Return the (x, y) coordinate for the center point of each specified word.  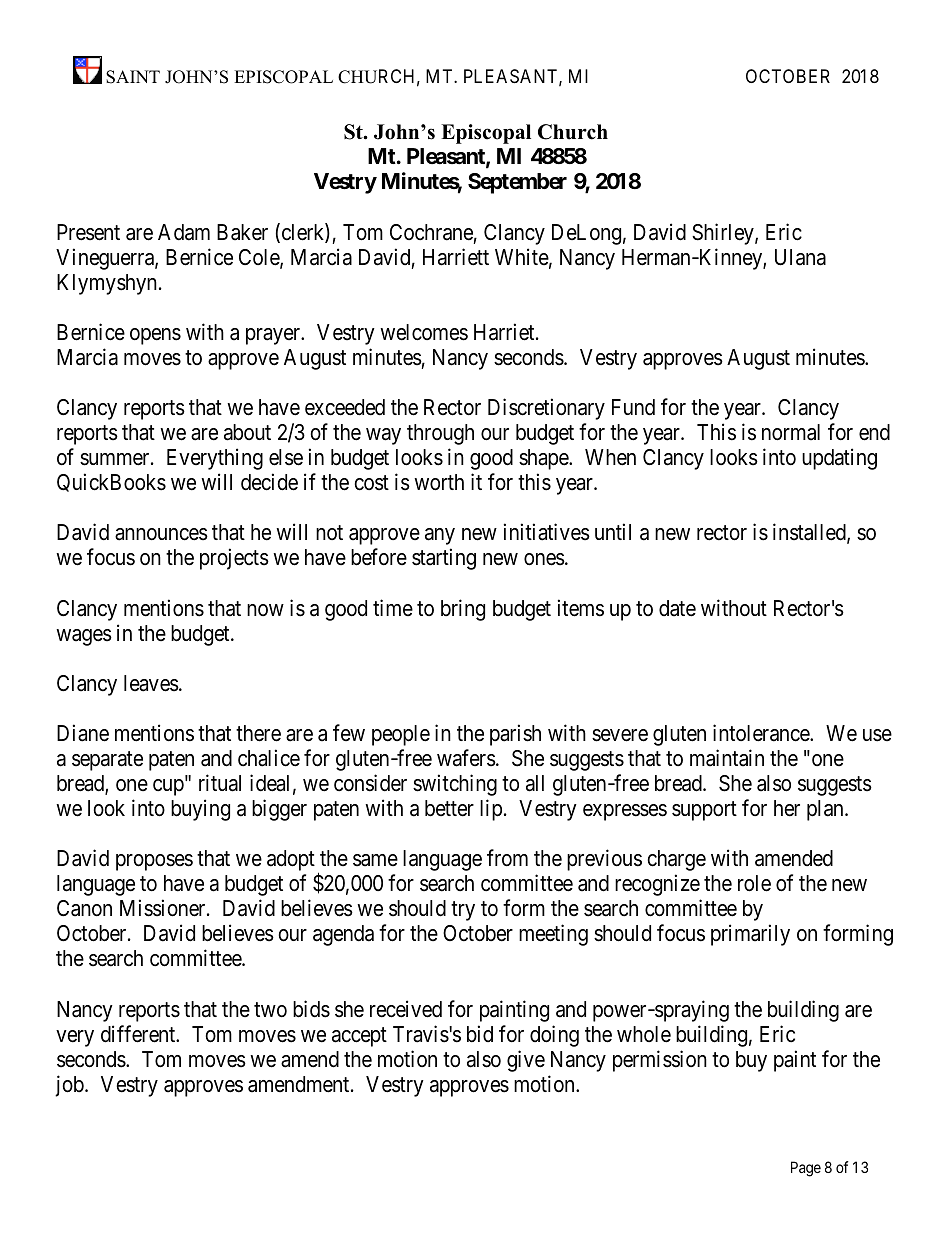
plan (826, 810)
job (70, 1086)
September (517, 183)
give (526, 1061)
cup (168, 787)
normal (791, 432)
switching (455, 785)
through (440, 434)
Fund (633, 407)
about (247, 432)
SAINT (133, 77)
